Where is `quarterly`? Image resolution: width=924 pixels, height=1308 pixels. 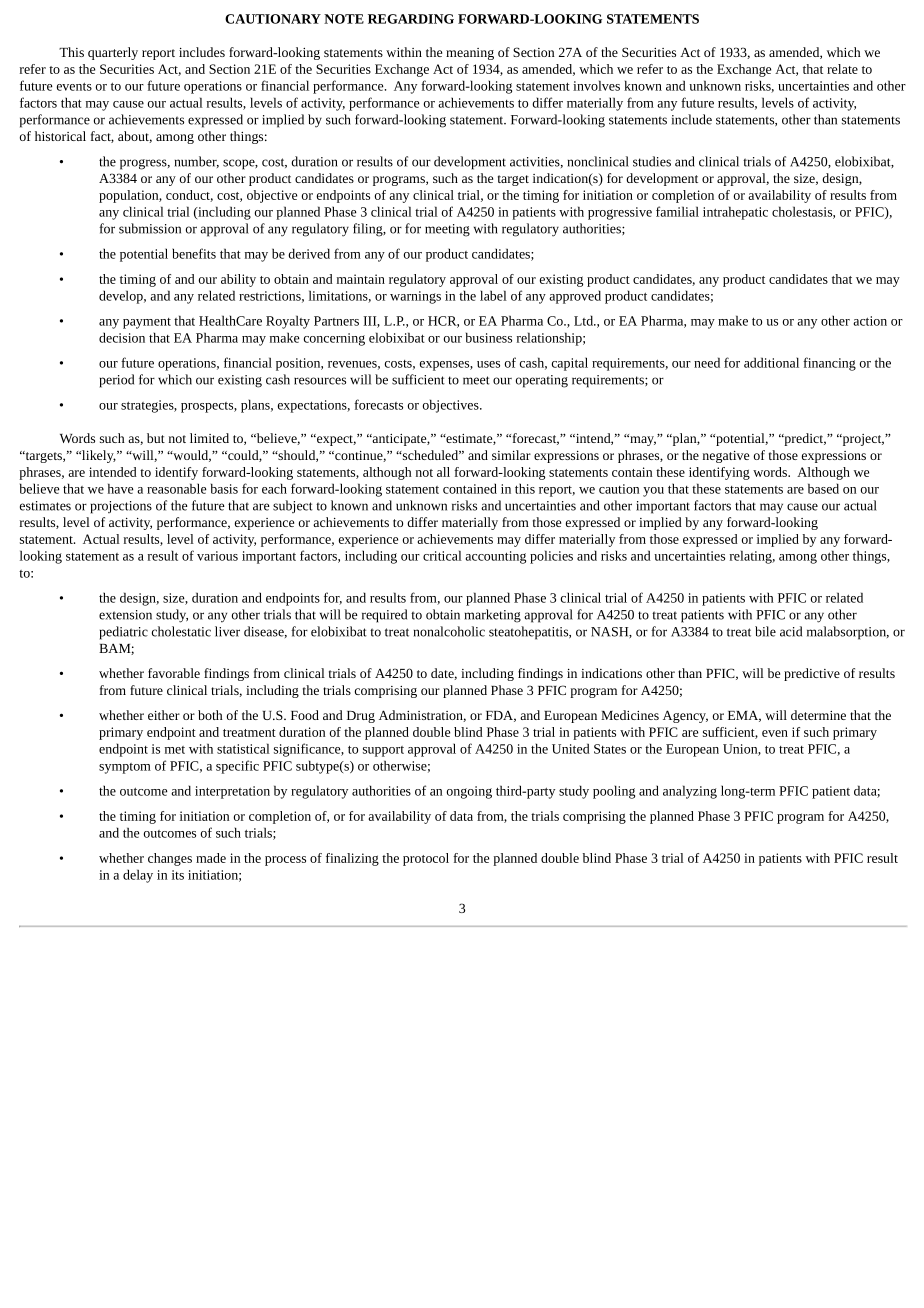
quarterly is located at coordinates (113, 53).
